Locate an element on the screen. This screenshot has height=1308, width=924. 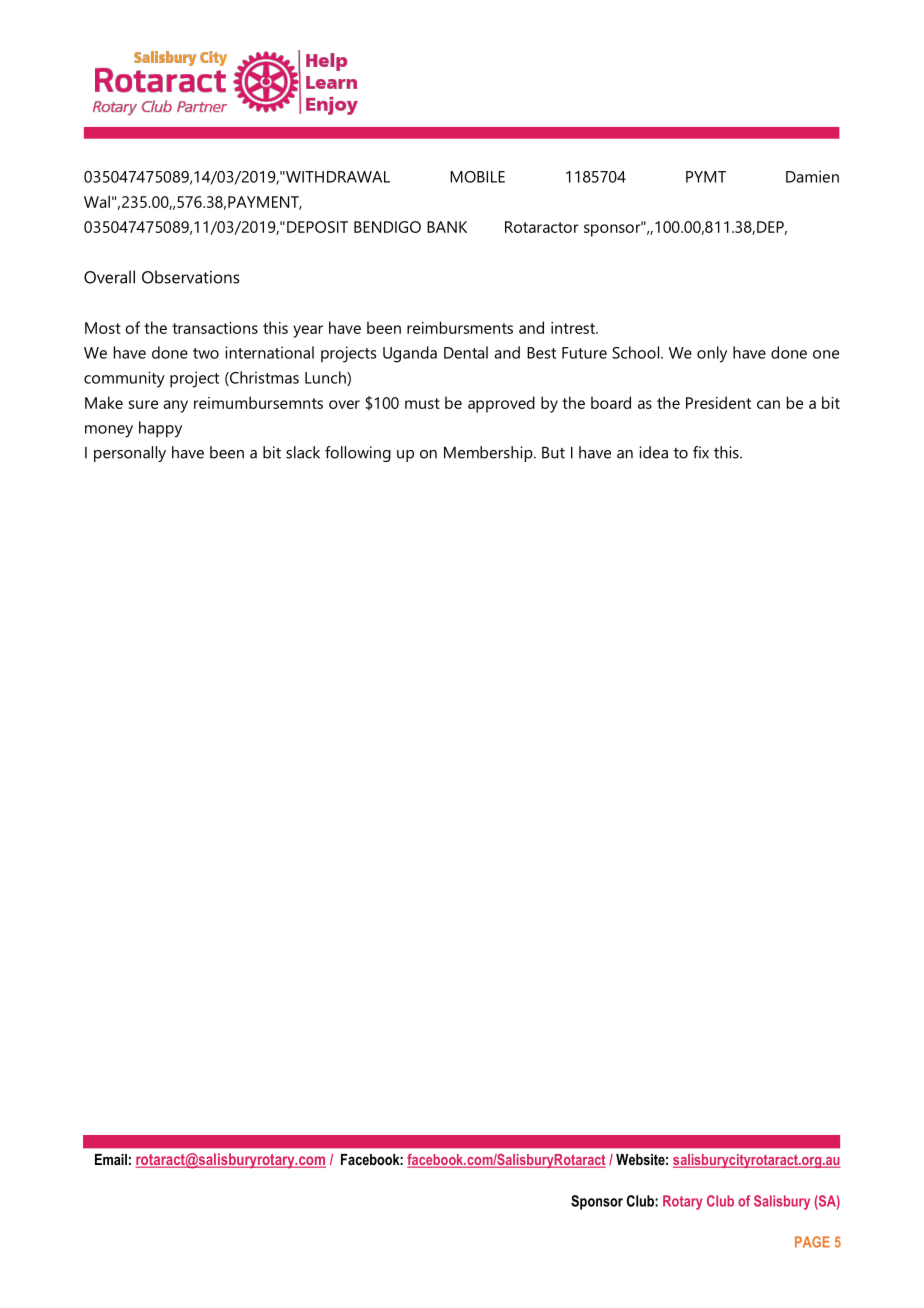
Email is located at coordinates (111, 1159).
